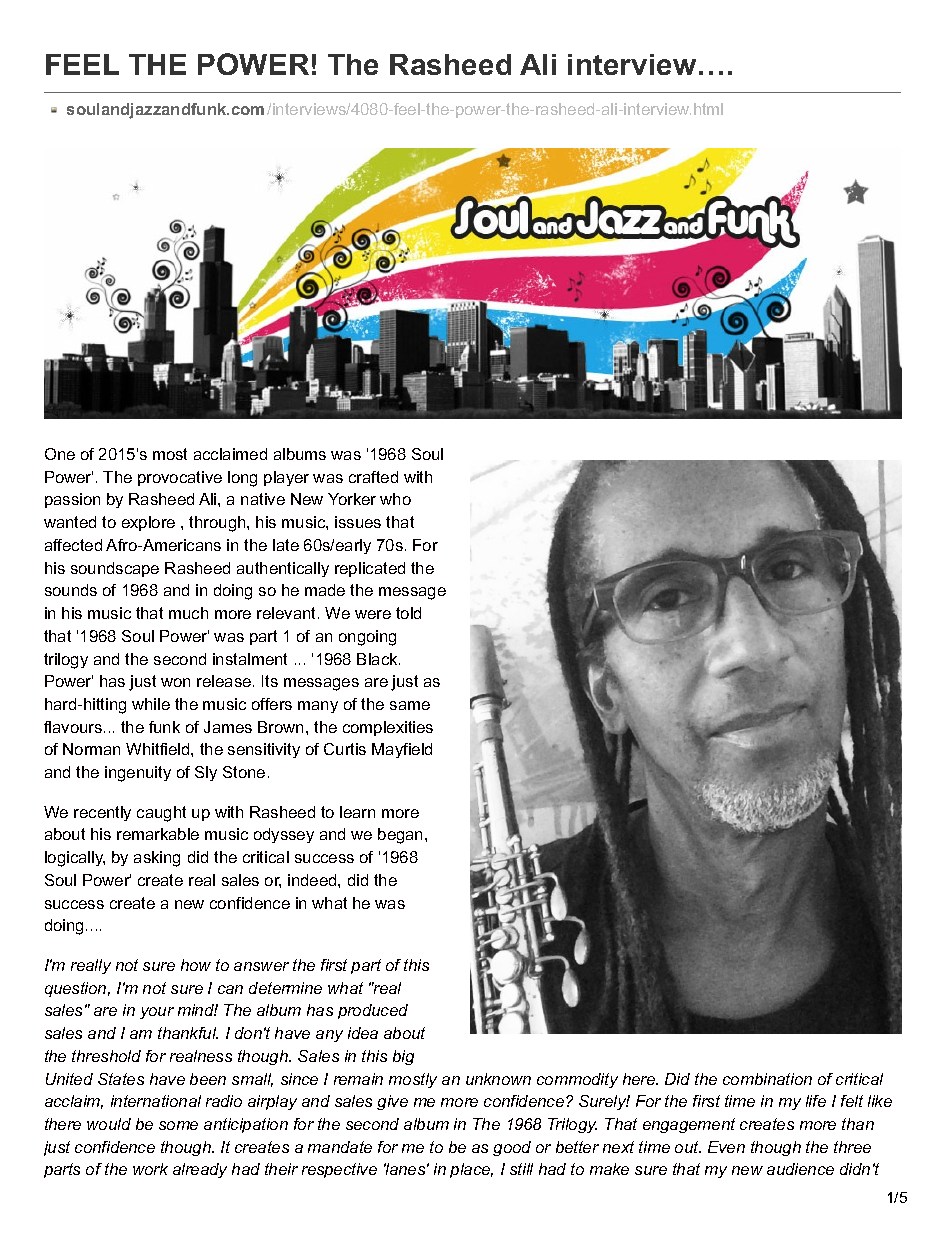 This screenshot has height=1233, width=952. What do you see at coordinates (180, 478) in the screenshot?
I see `provocative` at bounding box center [180, 478].
